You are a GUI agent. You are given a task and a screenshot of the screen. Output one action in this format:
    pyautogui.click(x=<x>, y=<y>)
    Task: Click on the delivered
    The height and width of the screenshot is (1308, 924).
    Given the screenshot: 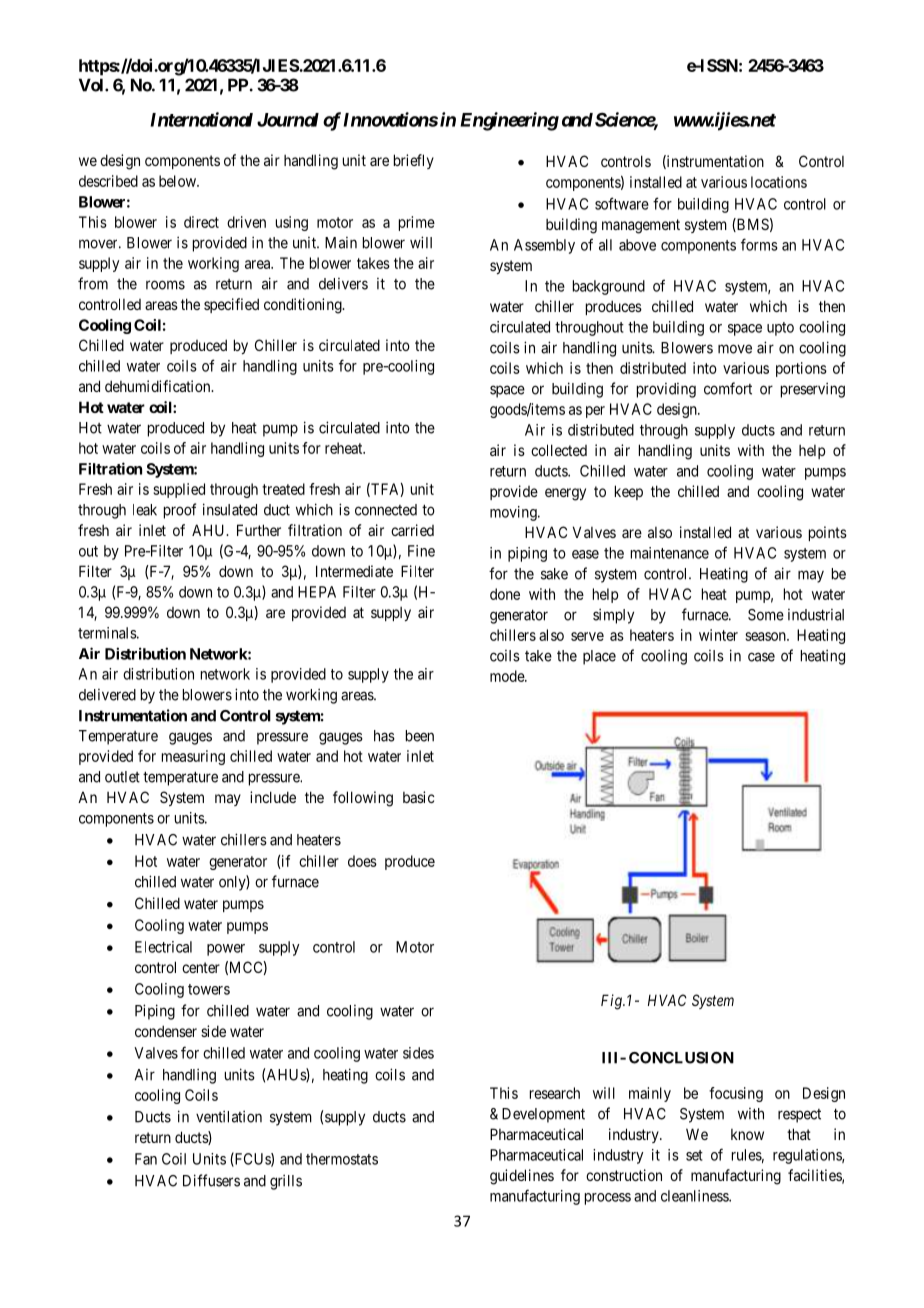 What is the action you would take?
    pyautogui.click(x=107, y=695)
